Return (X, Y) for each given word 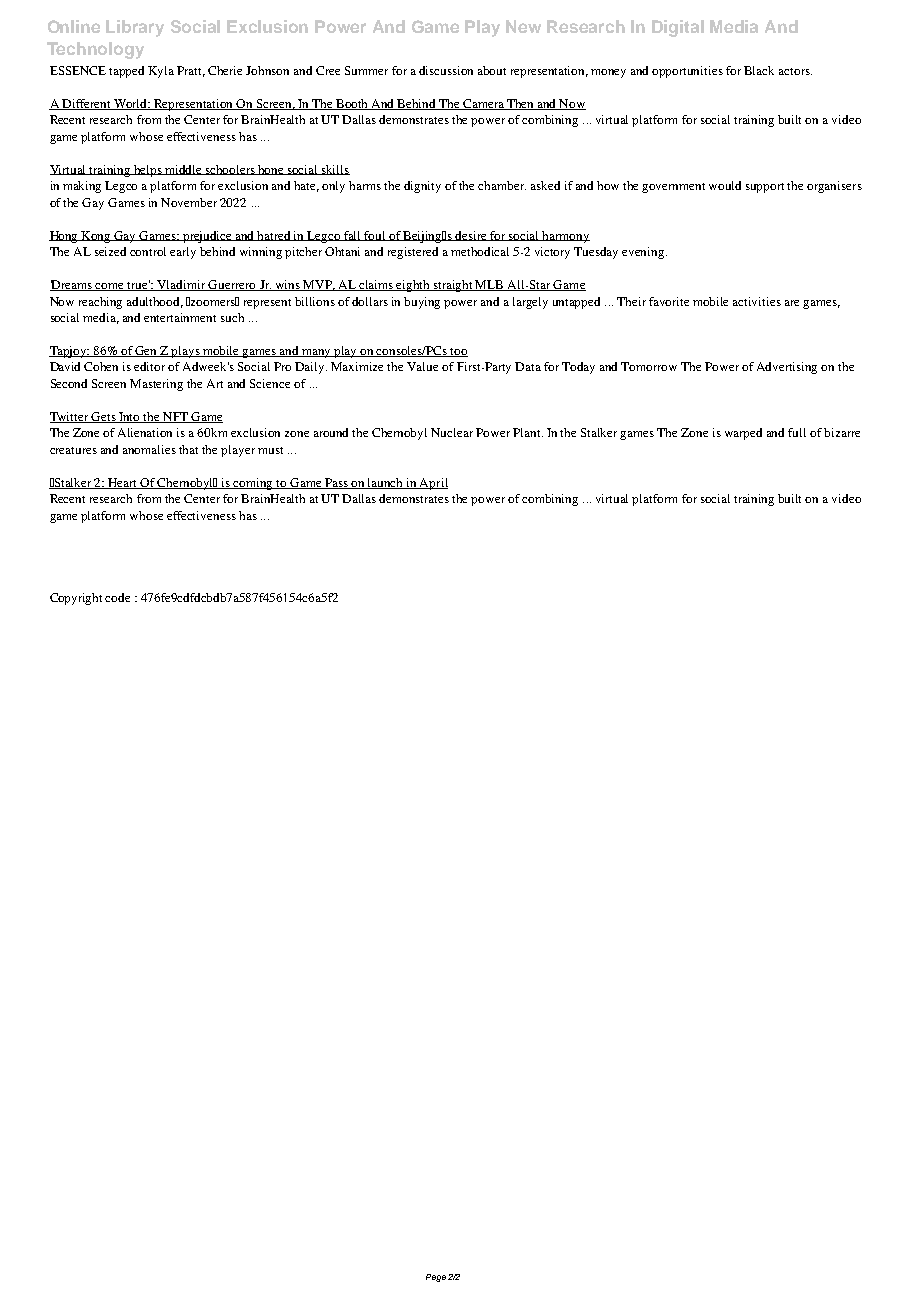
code (117, 597)
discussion (446, 70)
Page (436, 1278)
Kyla (161, 72)
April (433, 484)
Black (759, 70)
